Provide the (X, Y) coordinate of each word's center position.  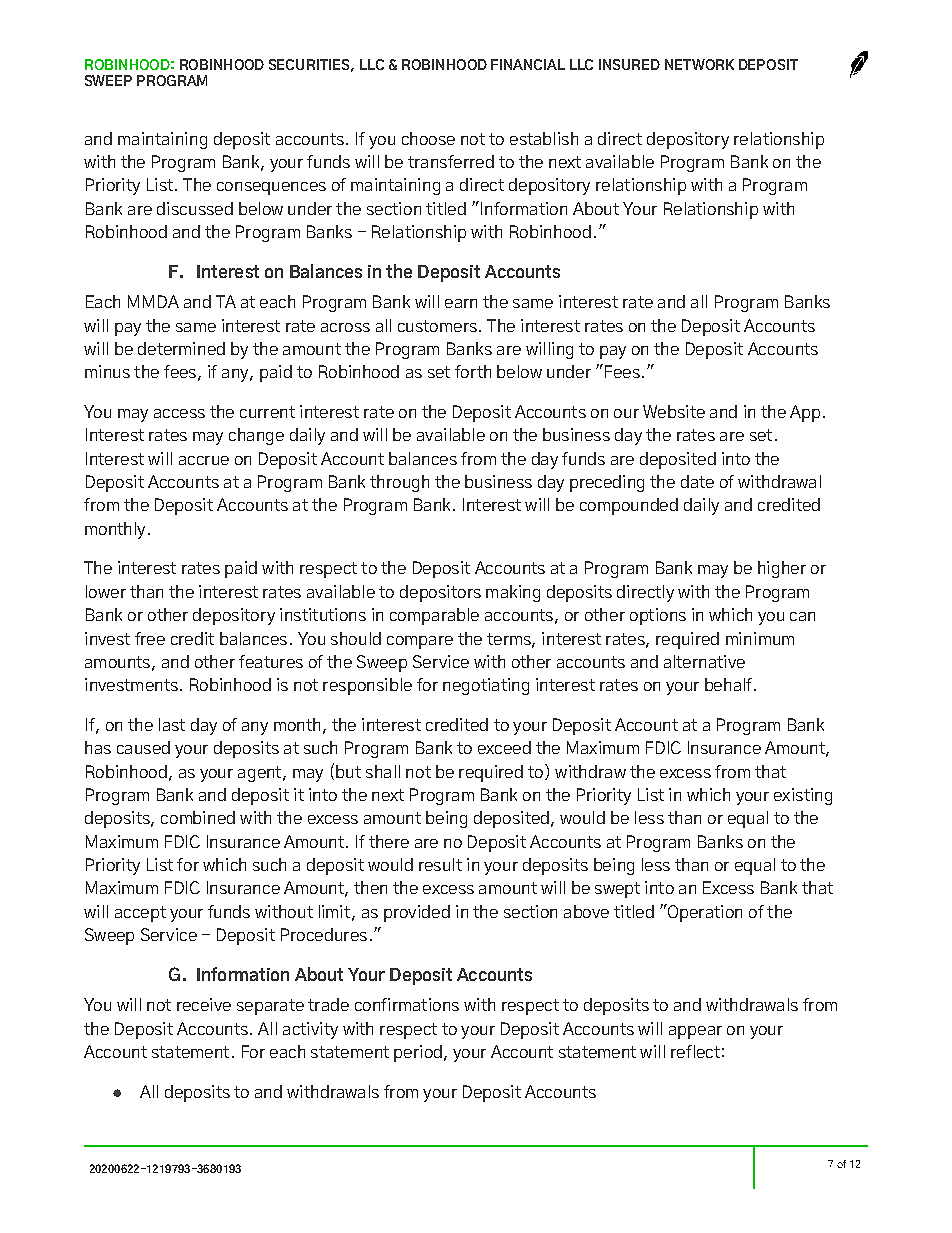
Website (674, 411)
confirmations (407, 1004)
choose (428, 138)
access (179, 413)
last (172, 724)
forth (473, 371)
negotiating (486, 686)
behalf (728, 684)
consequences (271, 188)
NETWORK (699, 64)
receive (204, 1004)
